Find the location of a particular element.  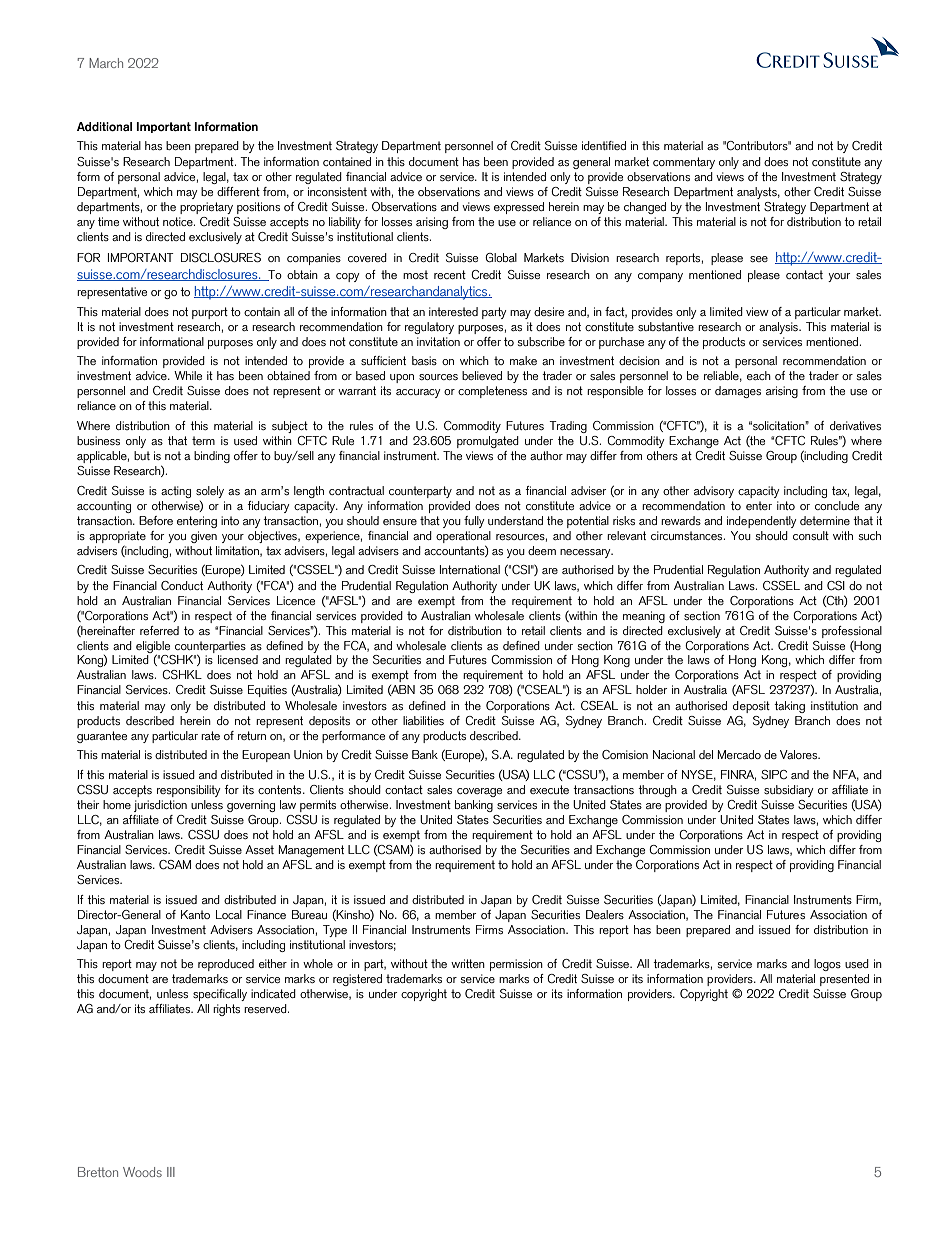

Additional is located at coordinates (104, 126).
